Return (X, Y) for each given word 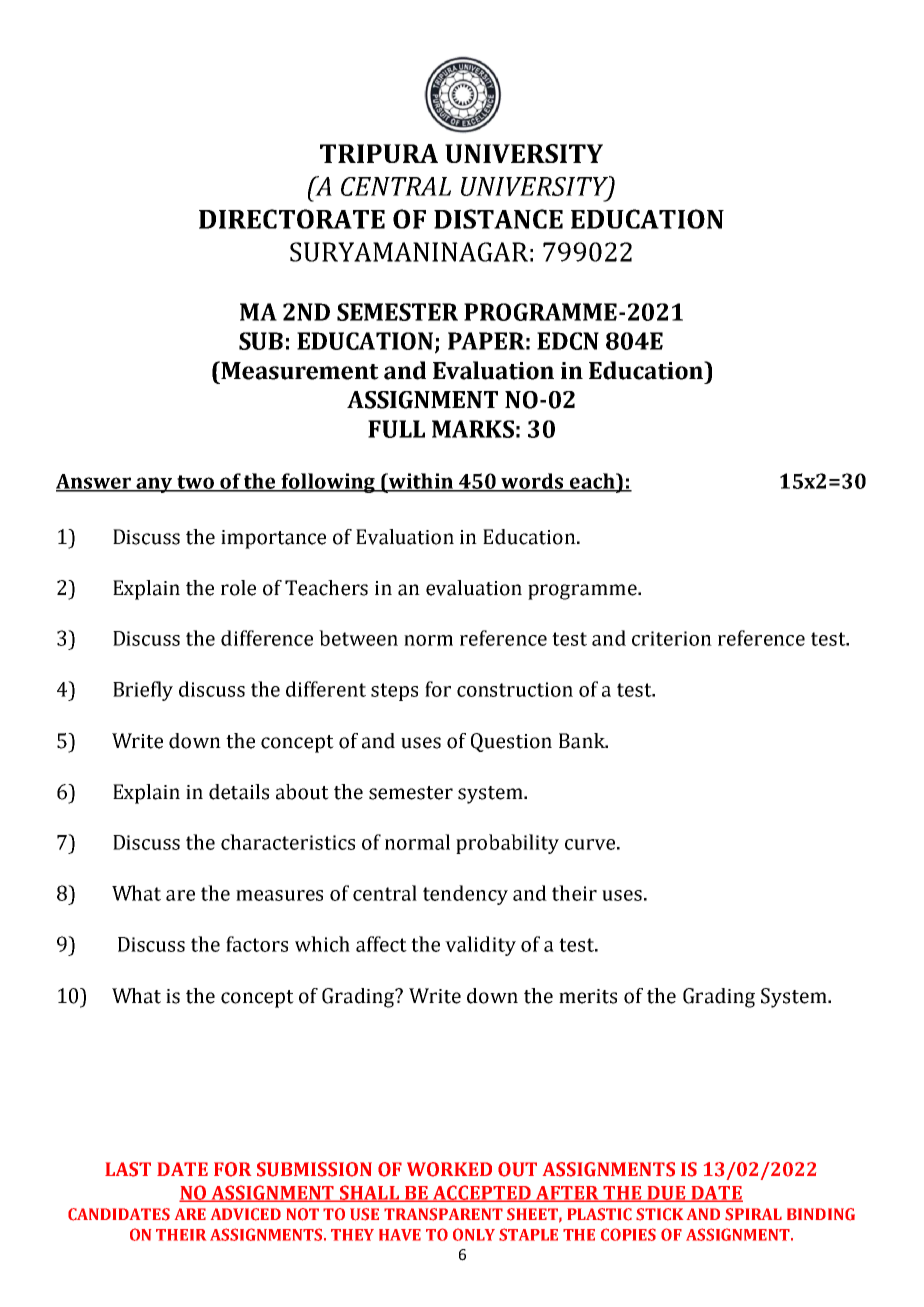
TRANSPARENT (443, 1214)
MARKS (473, 429)
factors (257, 944)
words (532, 482)
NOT (303, 1214)
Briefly (143, 691)
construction (515, 689)
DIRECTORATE (292, 219)
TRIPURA (379, 153)
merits (588, 996)
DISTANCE (498, 219)
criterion (672, 638)
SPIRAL (753, 1214)
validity (480, 946)
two (196, 483)
